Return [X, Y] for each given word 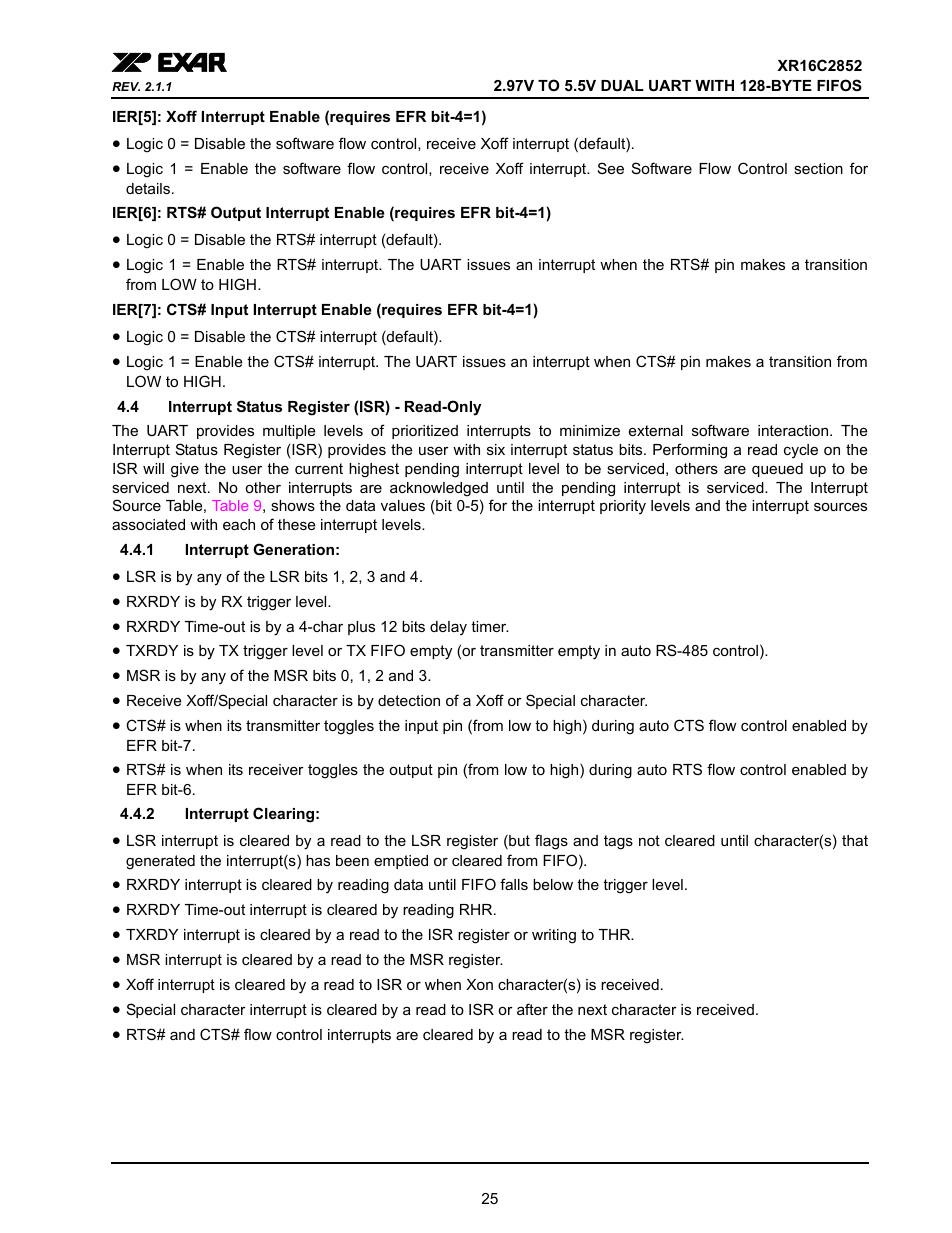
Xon [479, 984]
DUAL [622, 85]
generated [160, 862]
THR [616, 934]
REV [126, 86]
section [818, 168]
